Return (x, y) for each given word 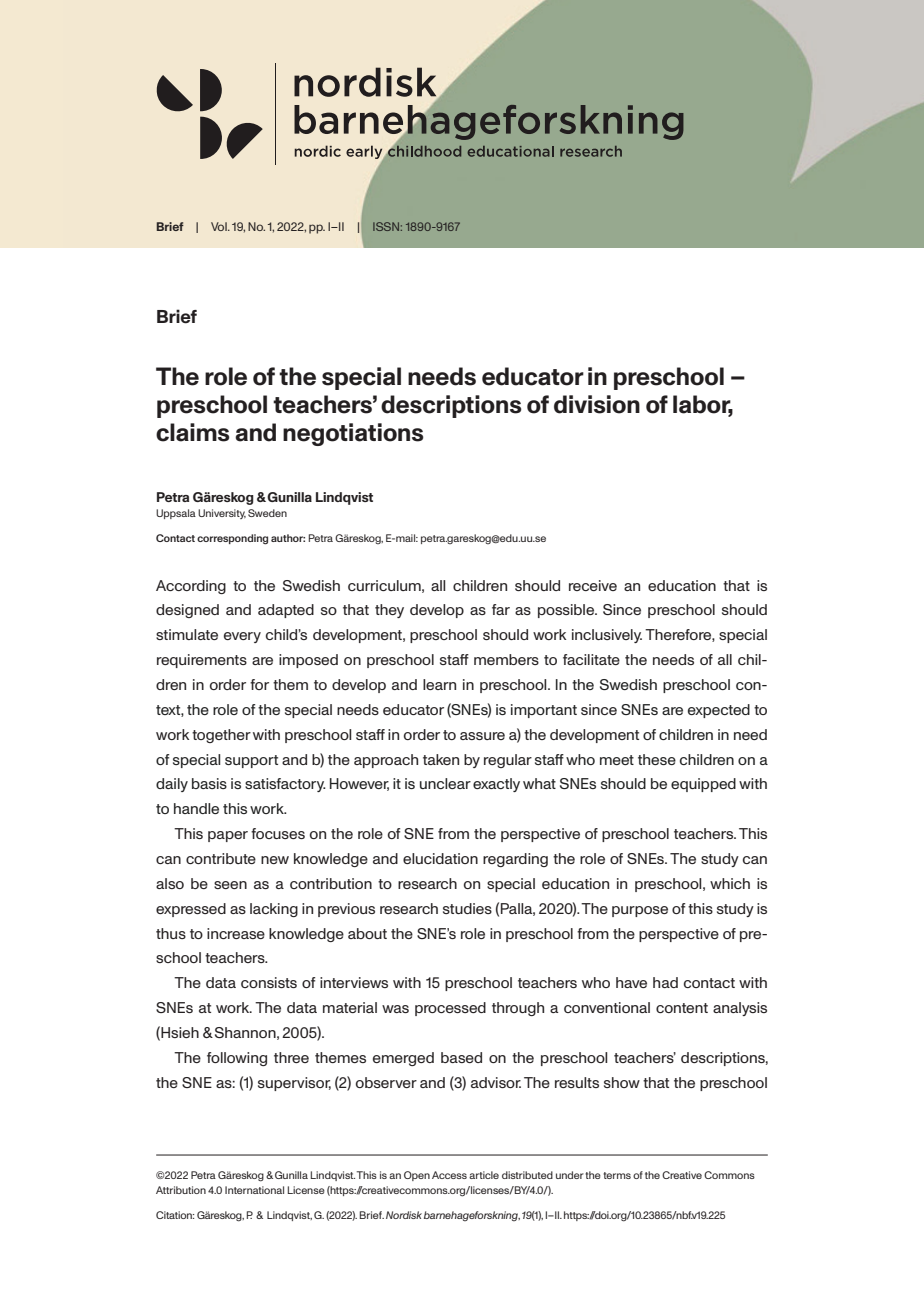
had (665, 982)
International (254, 1190)
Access (449, 1175)
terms (617, 1175)
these (657, 759)
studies (467, 908)
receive (593, 585)
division (597, 404)
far (501, 609)
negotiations (353, 434)
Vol (220, 226)
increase (236, 933)
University (222, 514)
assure (482, 736)
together (221, 736)
